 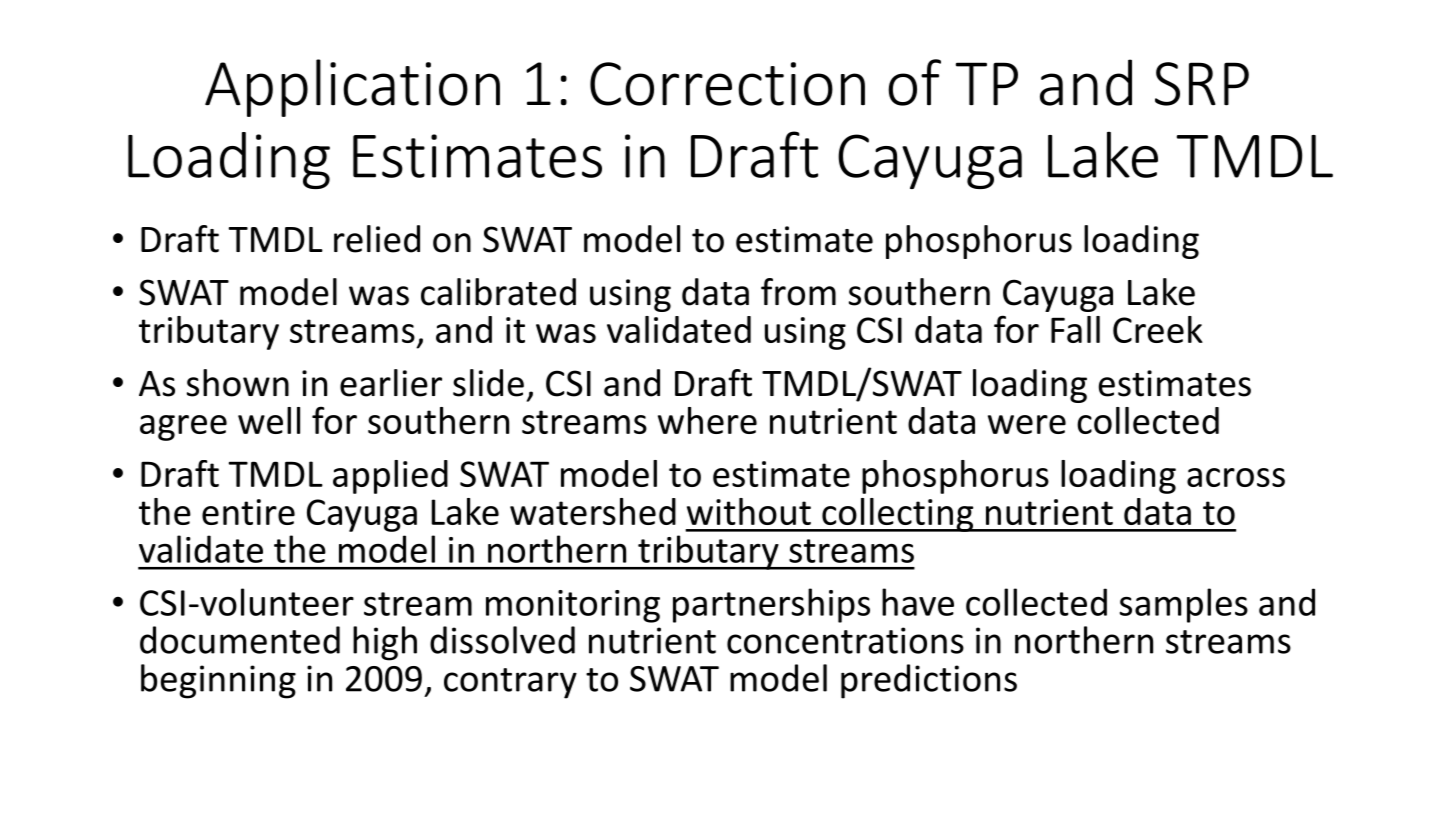 I want to click on were, so click(x=1027, y=424).
